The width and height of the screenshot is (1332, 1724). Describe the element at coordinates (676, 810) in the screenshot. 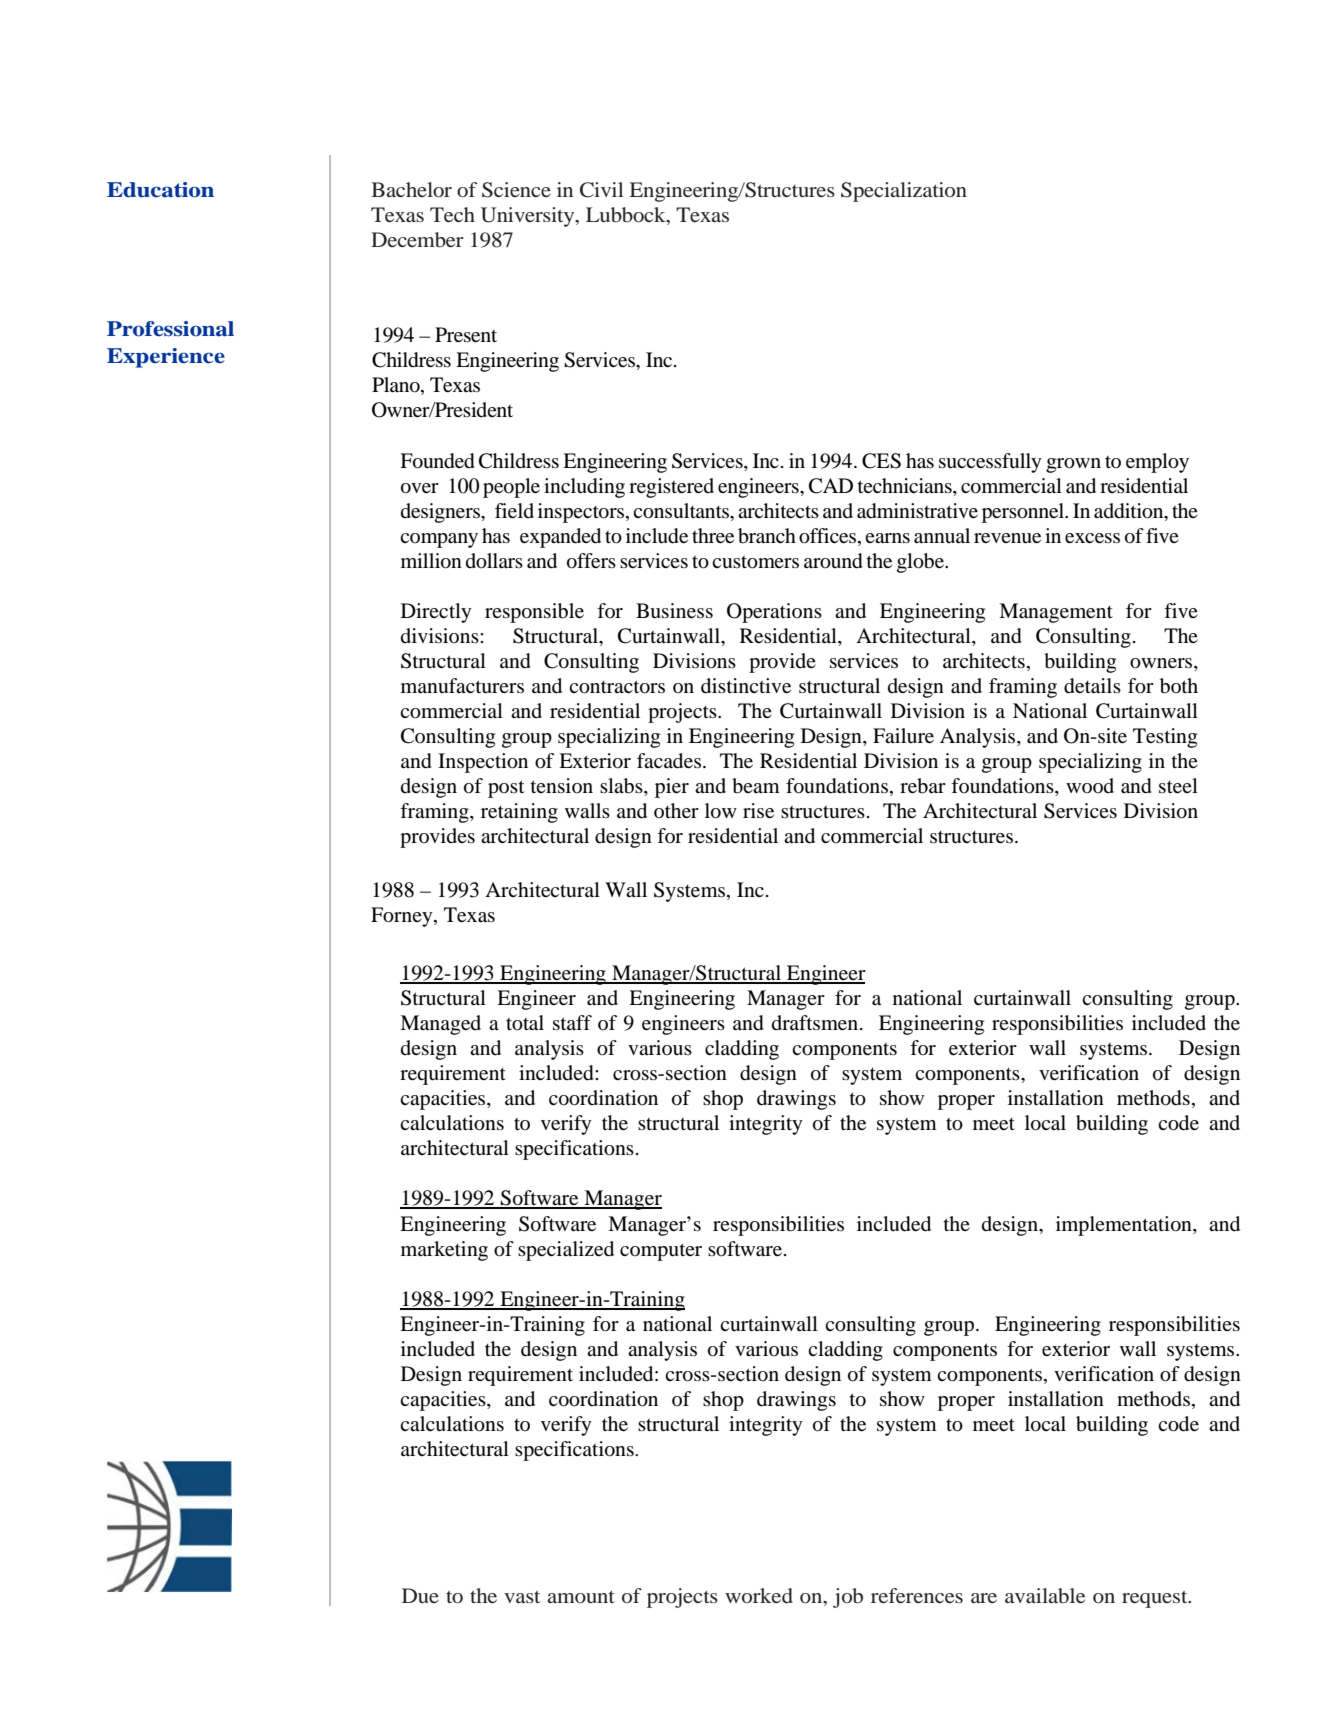

I see `other` at that location.
